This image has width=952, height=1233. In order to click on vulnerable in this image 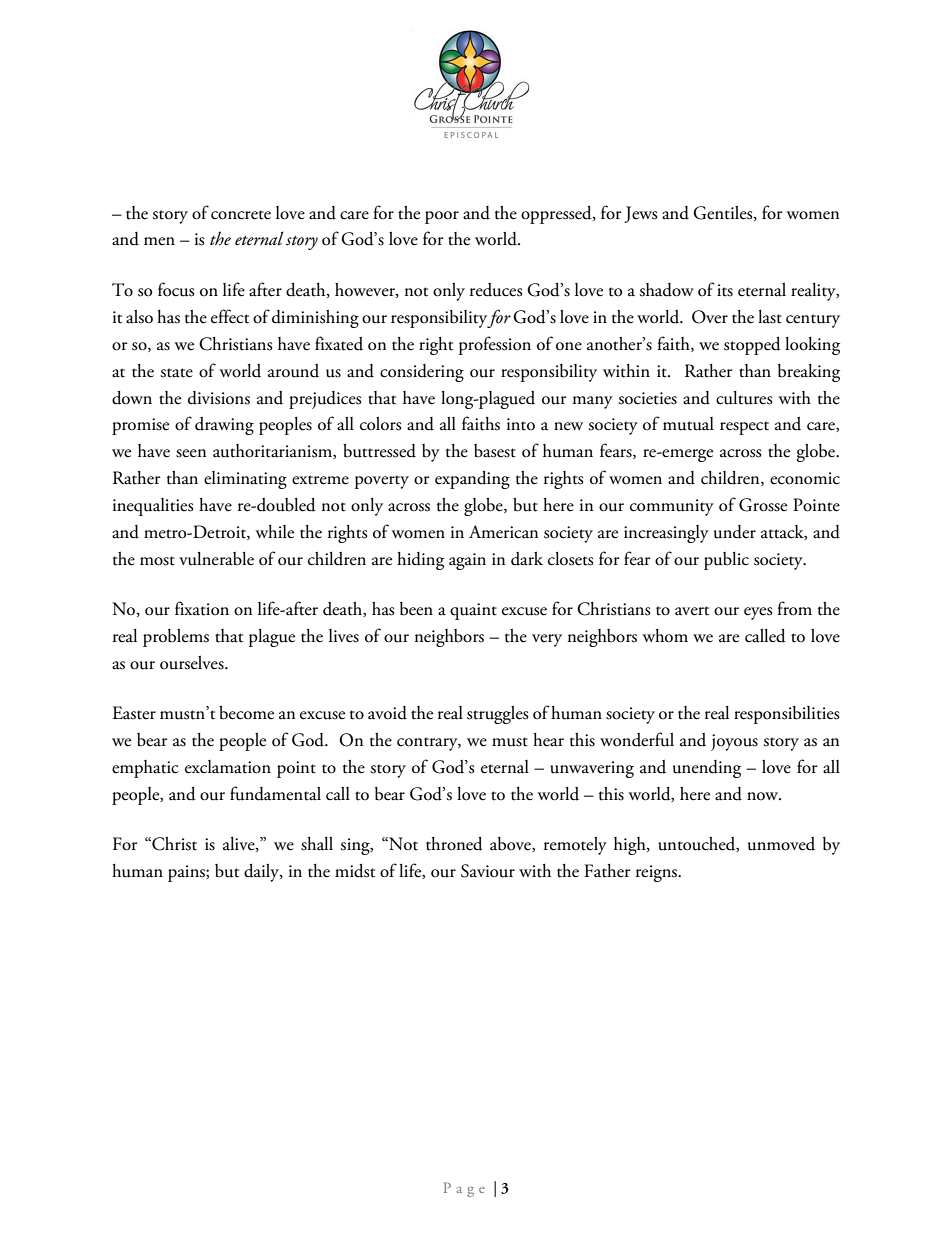, I will do `click(216, 559)`.
